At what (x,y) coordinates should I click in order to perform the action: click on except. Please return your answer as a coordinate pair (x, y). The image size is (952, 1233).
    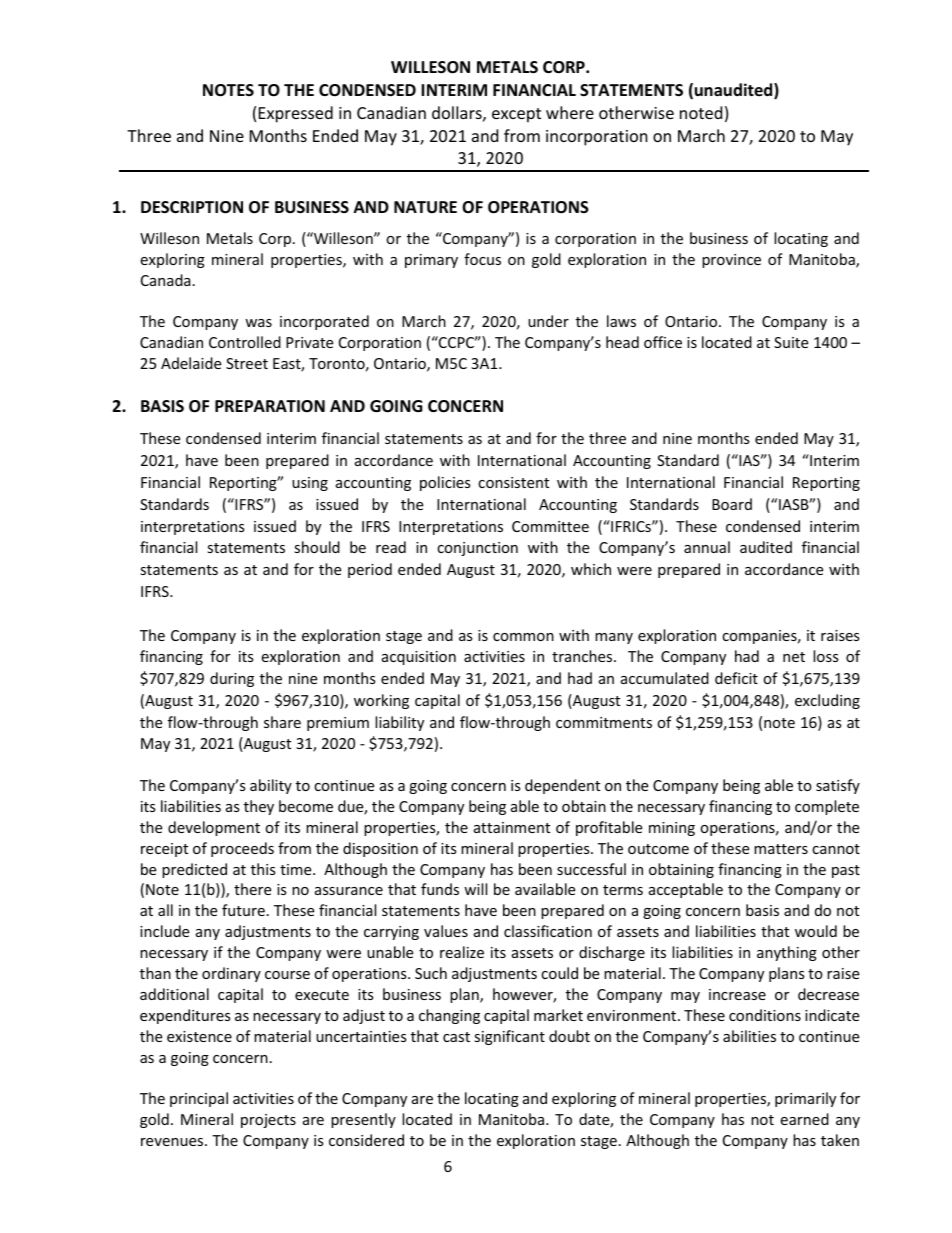
    Looking at the image, I should click on (516, 115).
